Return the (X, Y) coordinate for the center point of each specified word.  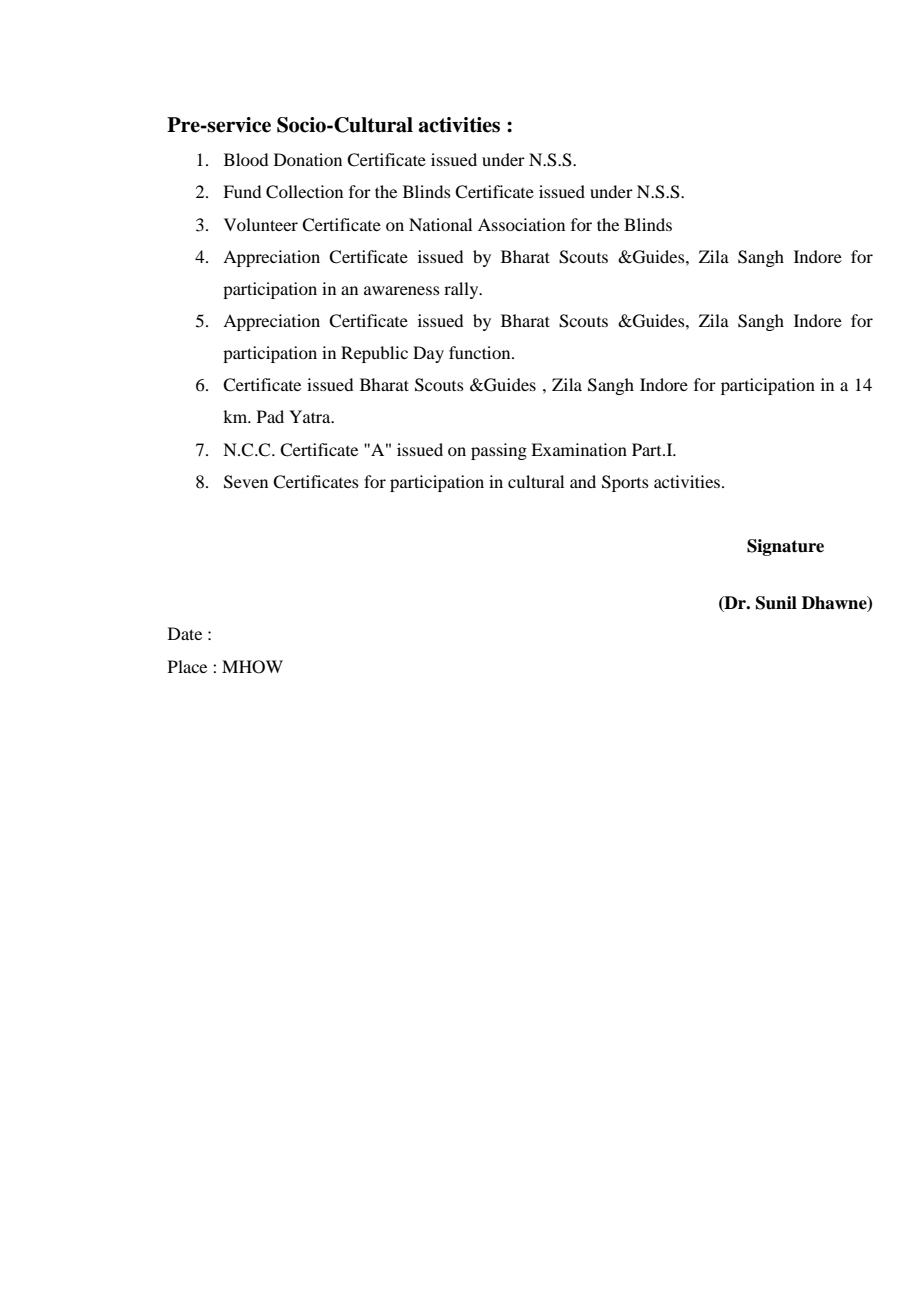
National (440, 224)
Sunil (776, 603)
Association (521, 224)
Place (187, 666)
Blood (246, 159)
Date (185, 633)
